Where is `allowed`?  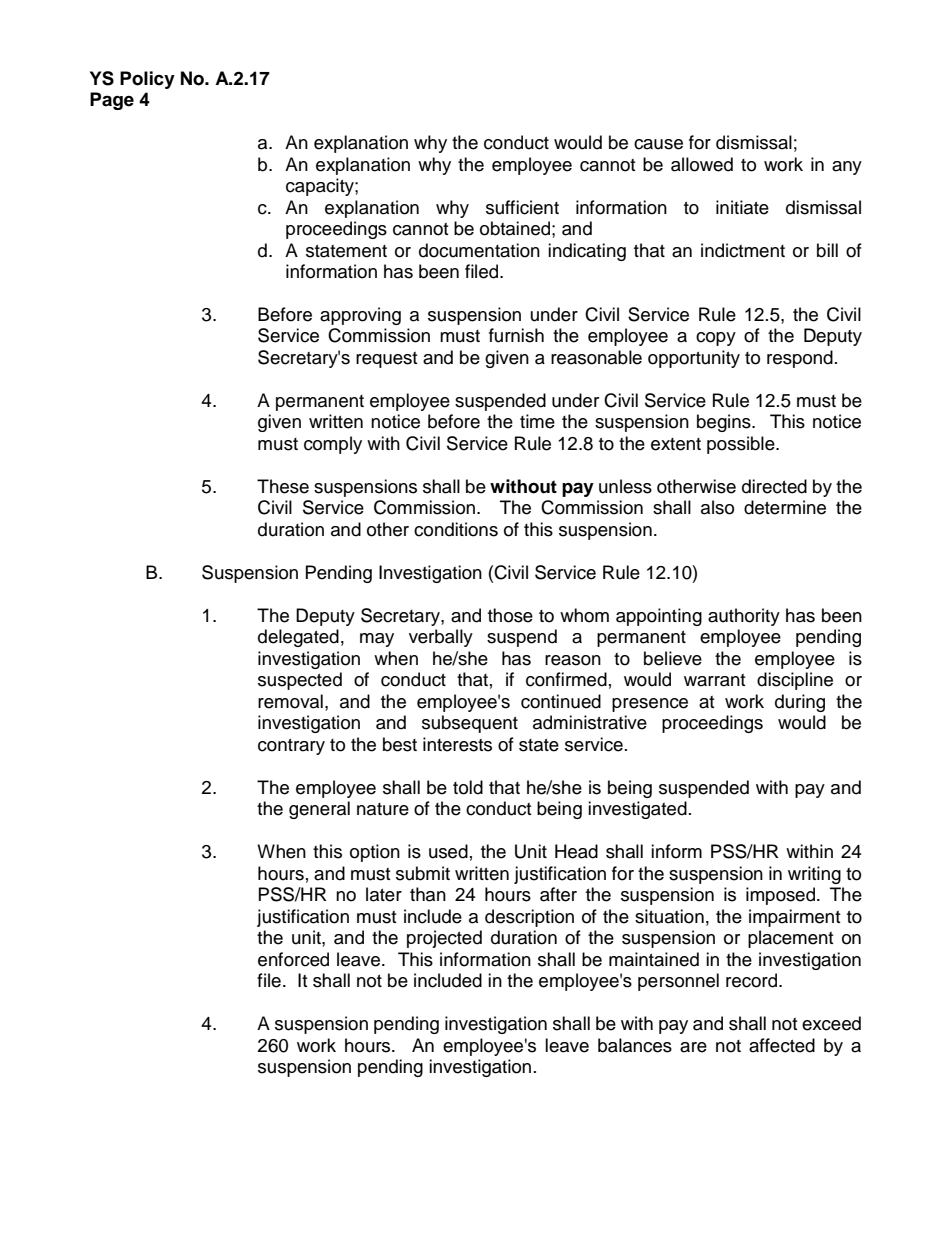 allowed is located at coordinates (702, 164).
